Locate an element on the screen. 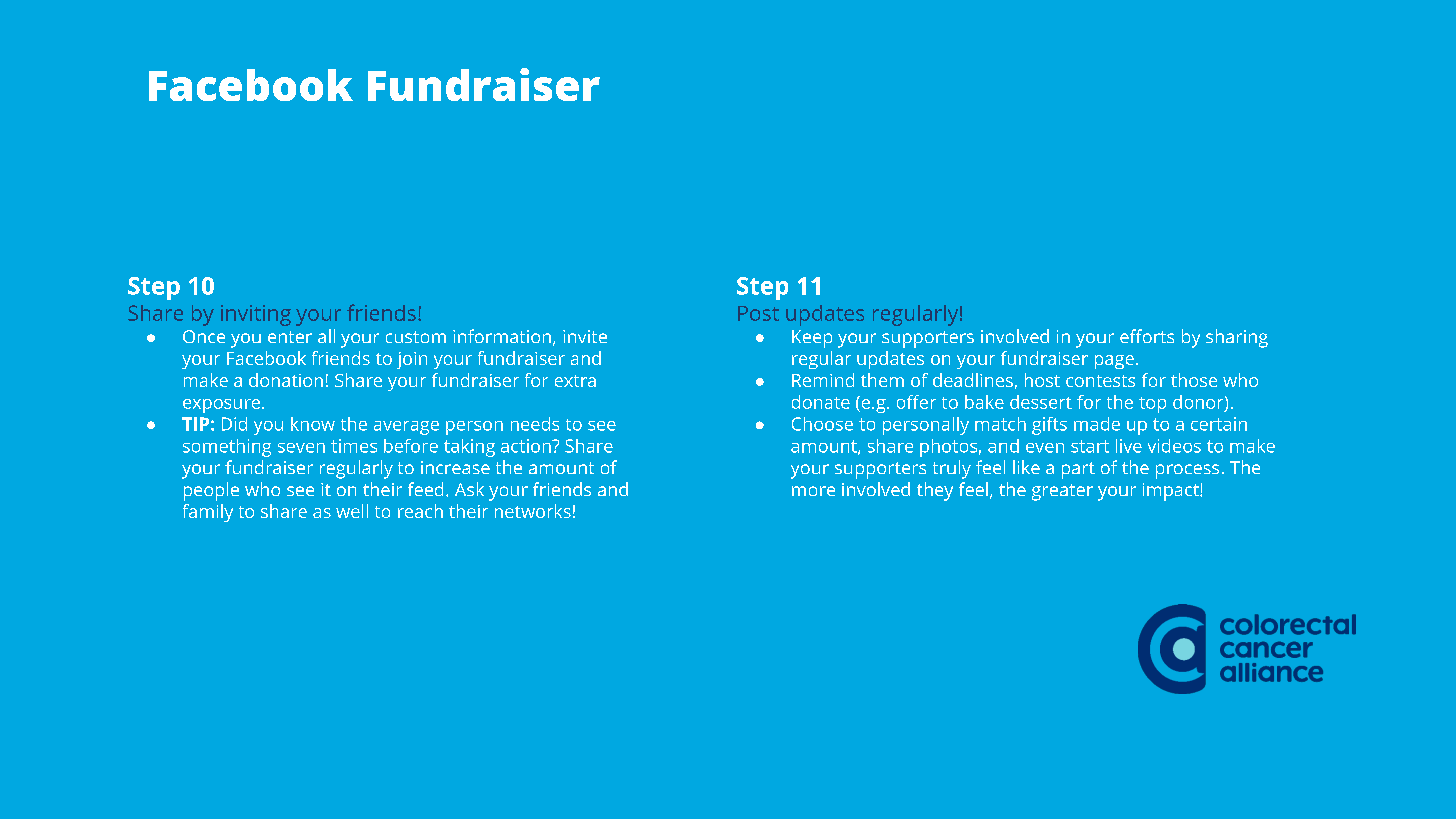 The width and height of the screenshot is (1456, 819). Remind is located at coordinates (823, 380).
